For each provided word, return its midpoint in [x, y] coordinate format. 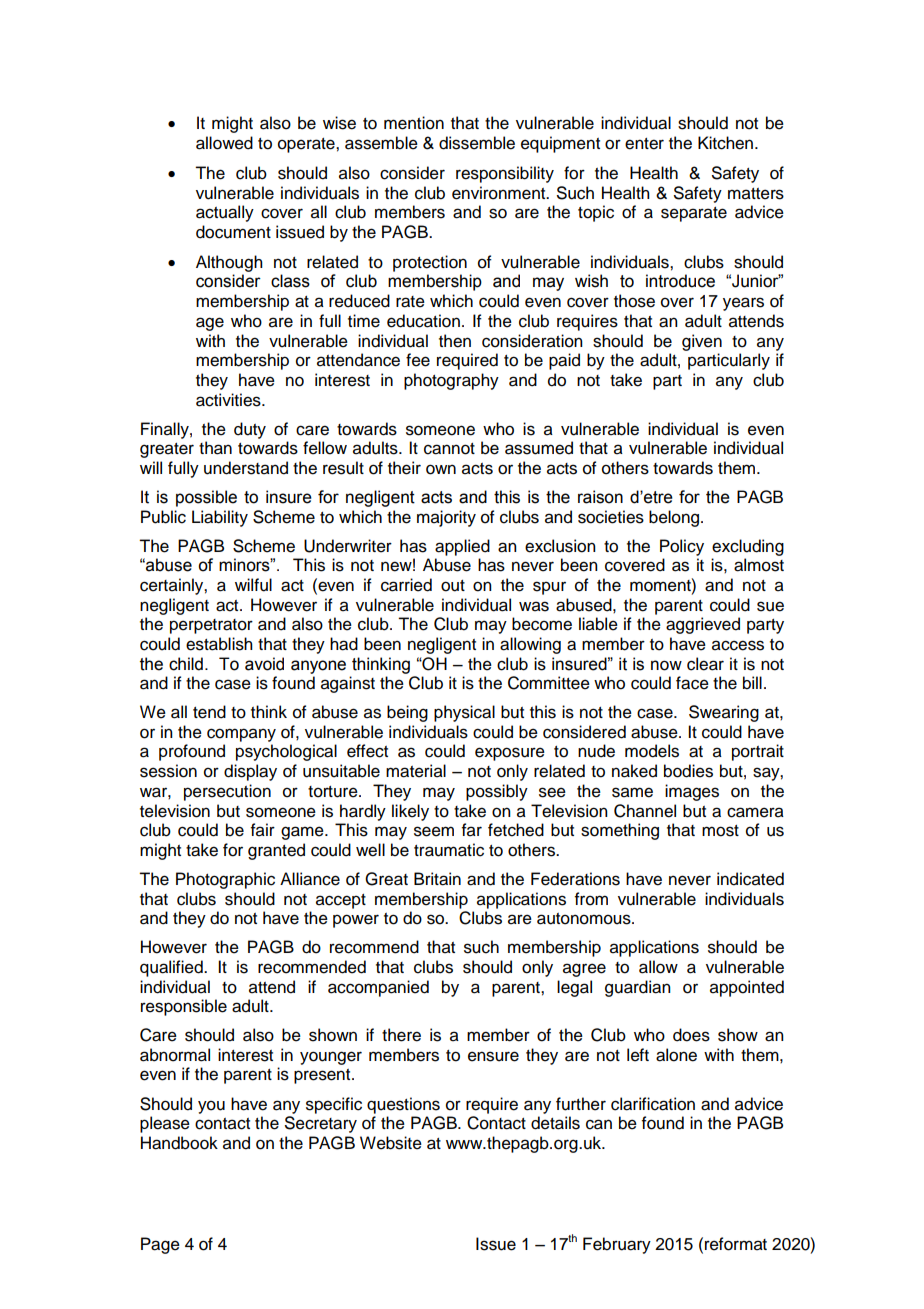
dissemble [477, 143]
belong [674, 518]
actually [225, 213]
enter [644, 144]
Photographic [225, 880]
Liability [220, 518]
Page [160, 1245]
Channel [645, 811]
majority [446, 518]
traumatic [449, 850]
